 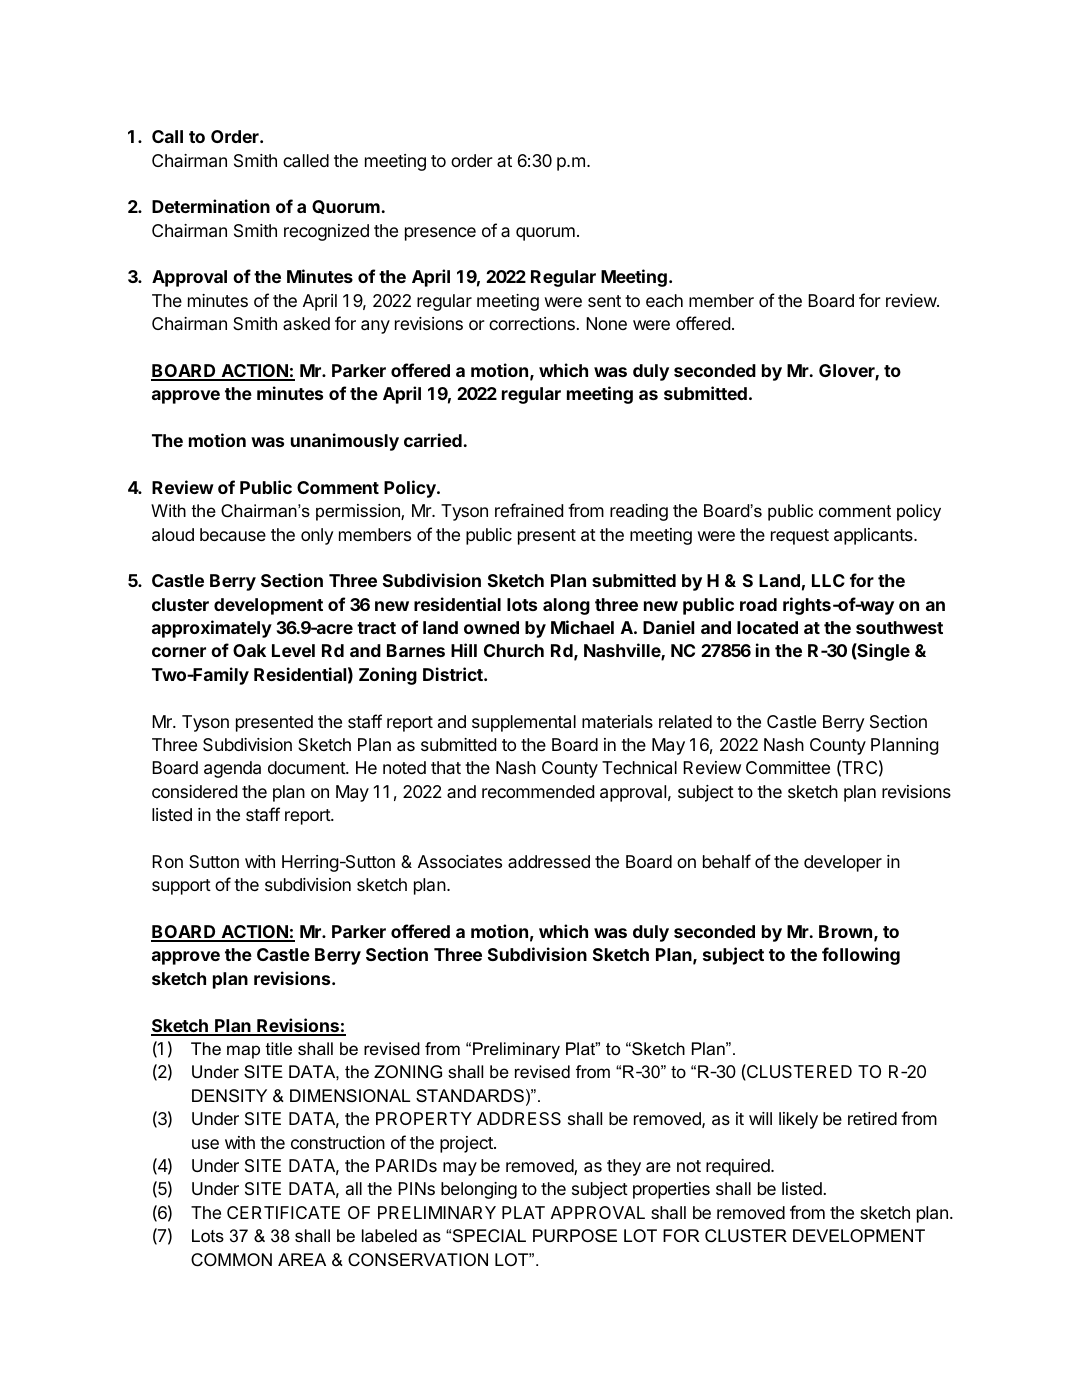 What do you see at coordinates (232, 769) in the screenshot?
I see `agenda` at bounding box center [232, 769].
